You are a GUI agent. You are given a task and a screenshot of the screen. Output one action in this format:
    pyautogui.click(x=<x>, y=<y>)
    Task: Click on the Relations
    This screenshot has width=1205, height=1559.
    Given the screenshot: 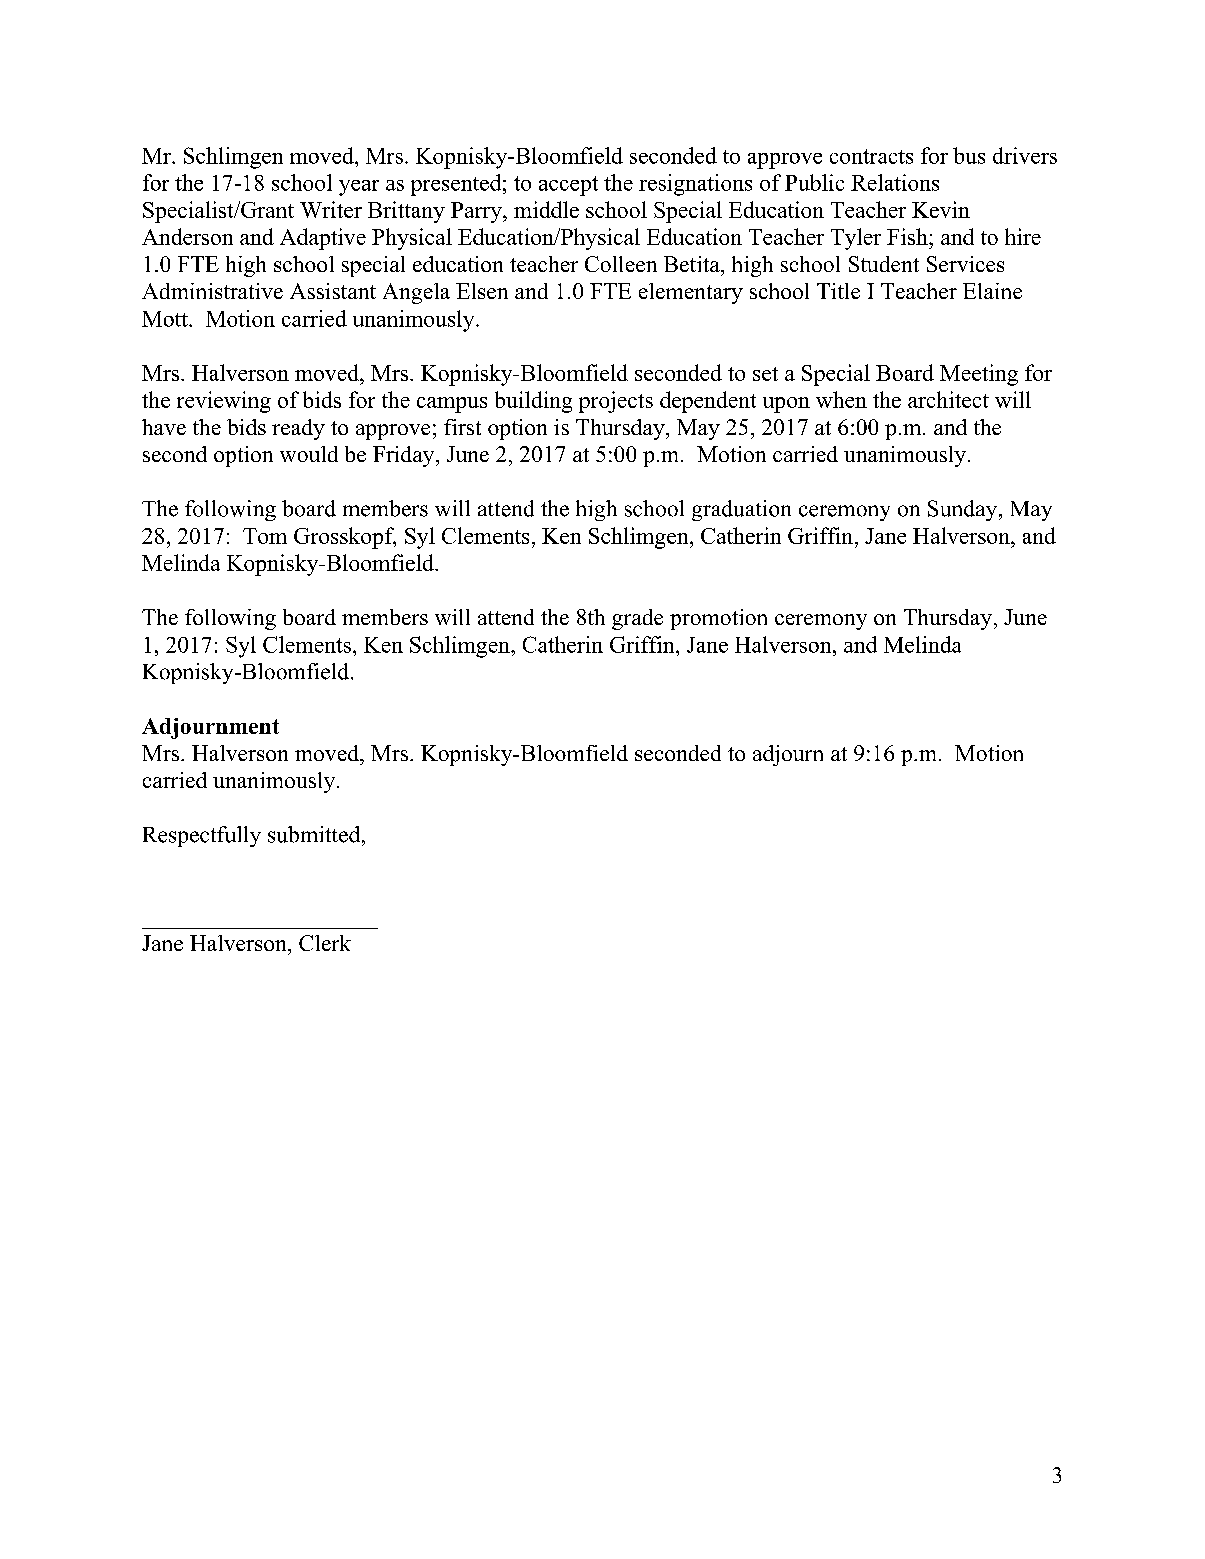 What is the action you would take?
    pyautogui.click(x=895, y=182)
